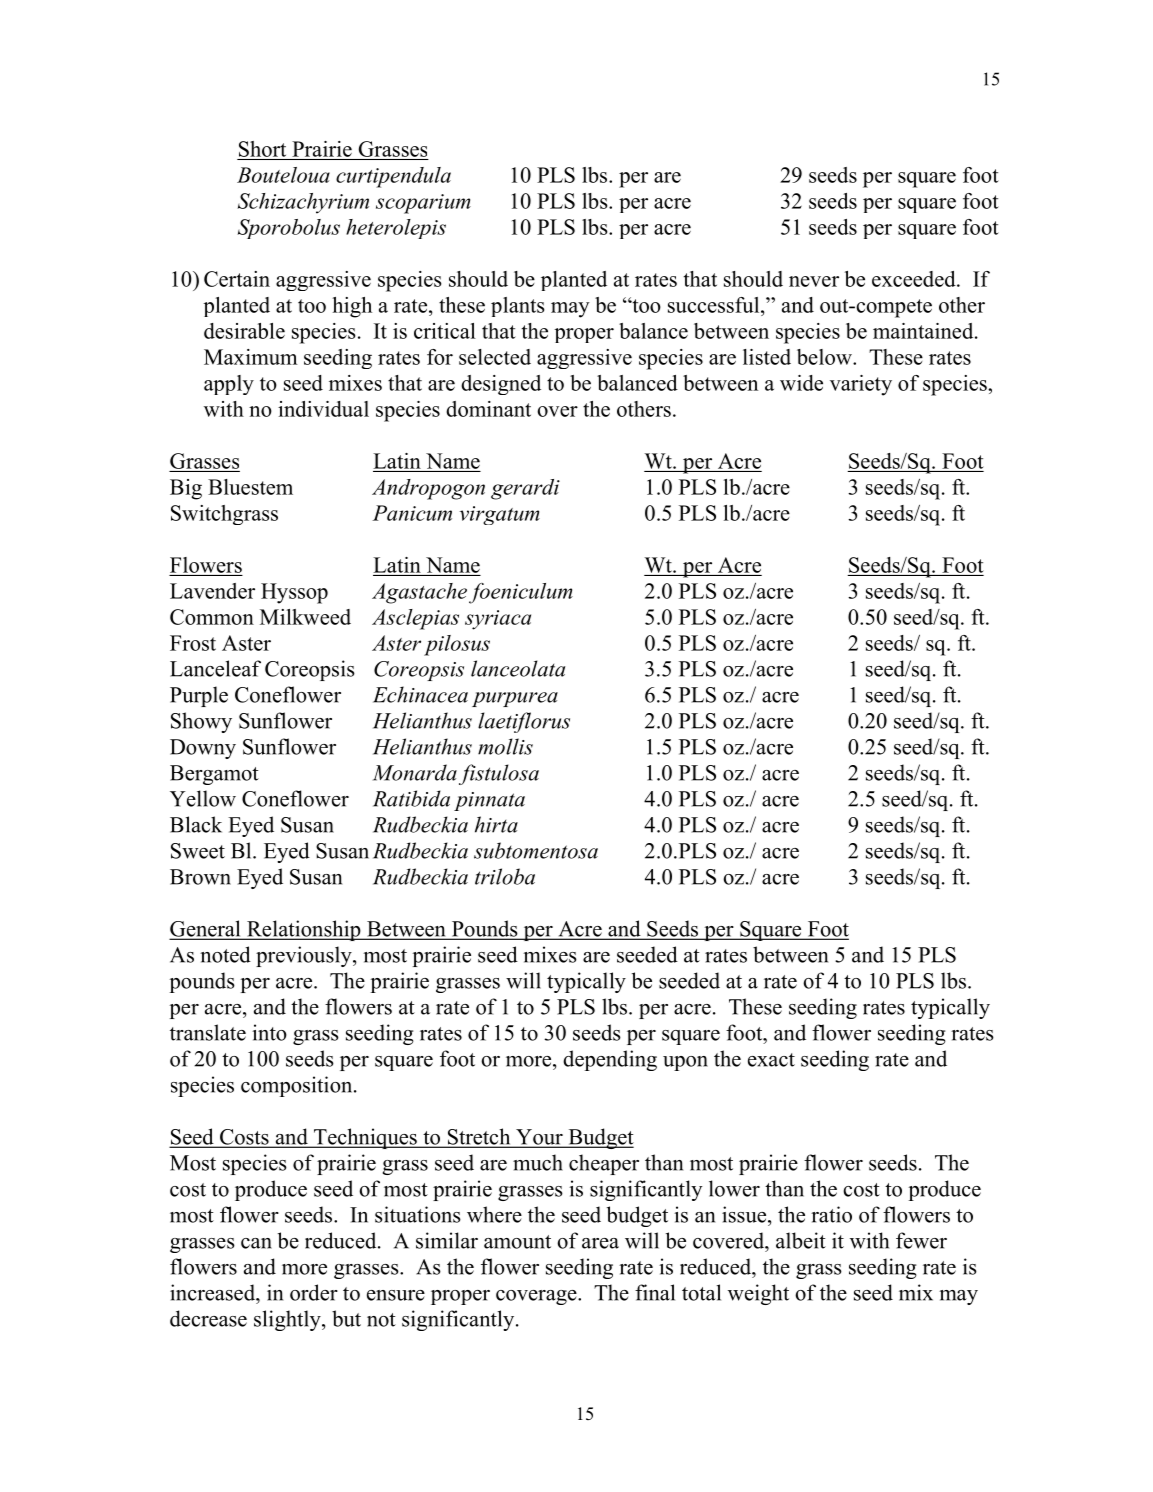 This document has width=1153, height=1492. I want to click on exact, so click(771, 1060).
